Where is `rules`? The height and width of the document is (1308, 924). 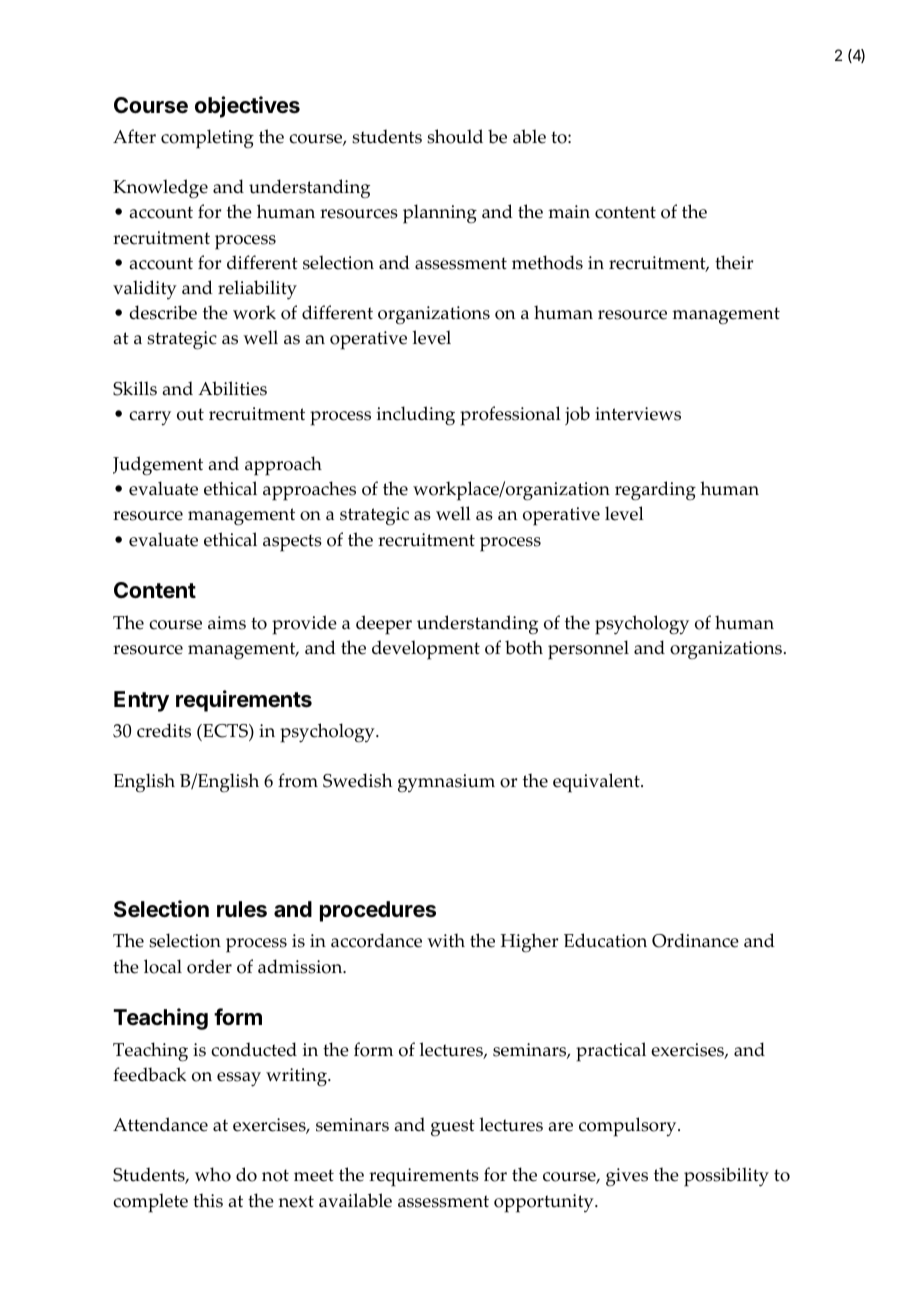 rules is located at coordinates (242, 909).
